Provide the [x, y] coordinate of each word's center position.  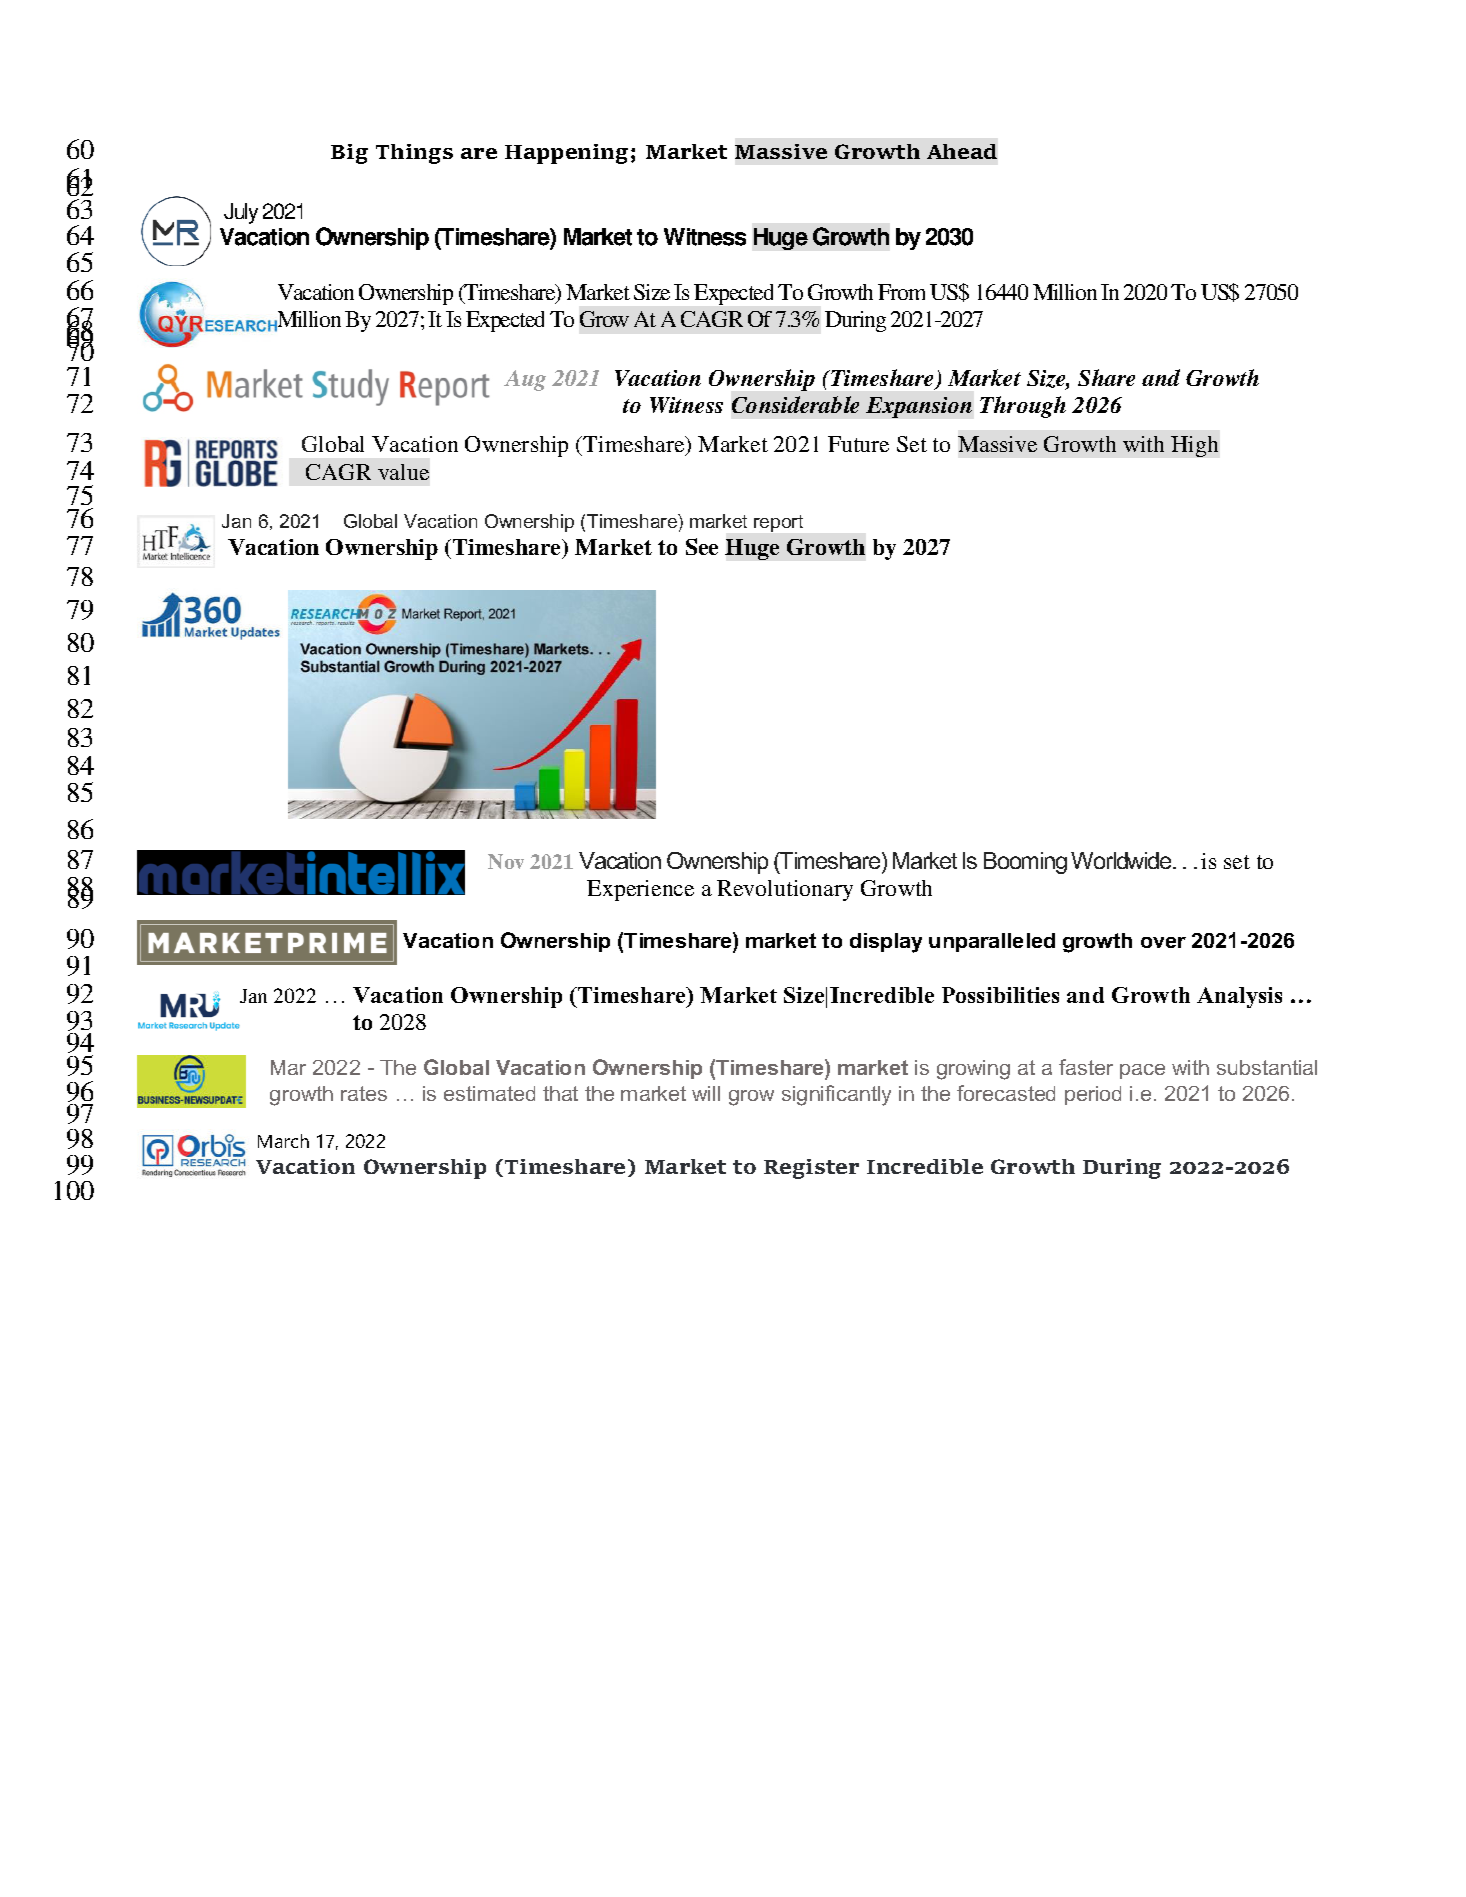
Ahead [962, 151]
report [778, 523]
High [1194, 446]
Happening [566, 154]
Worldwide [1122, 860]
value [403, 472]
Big [349, 154]
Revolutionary [785, 890]
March [283, 1141]
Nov [506, 861]
